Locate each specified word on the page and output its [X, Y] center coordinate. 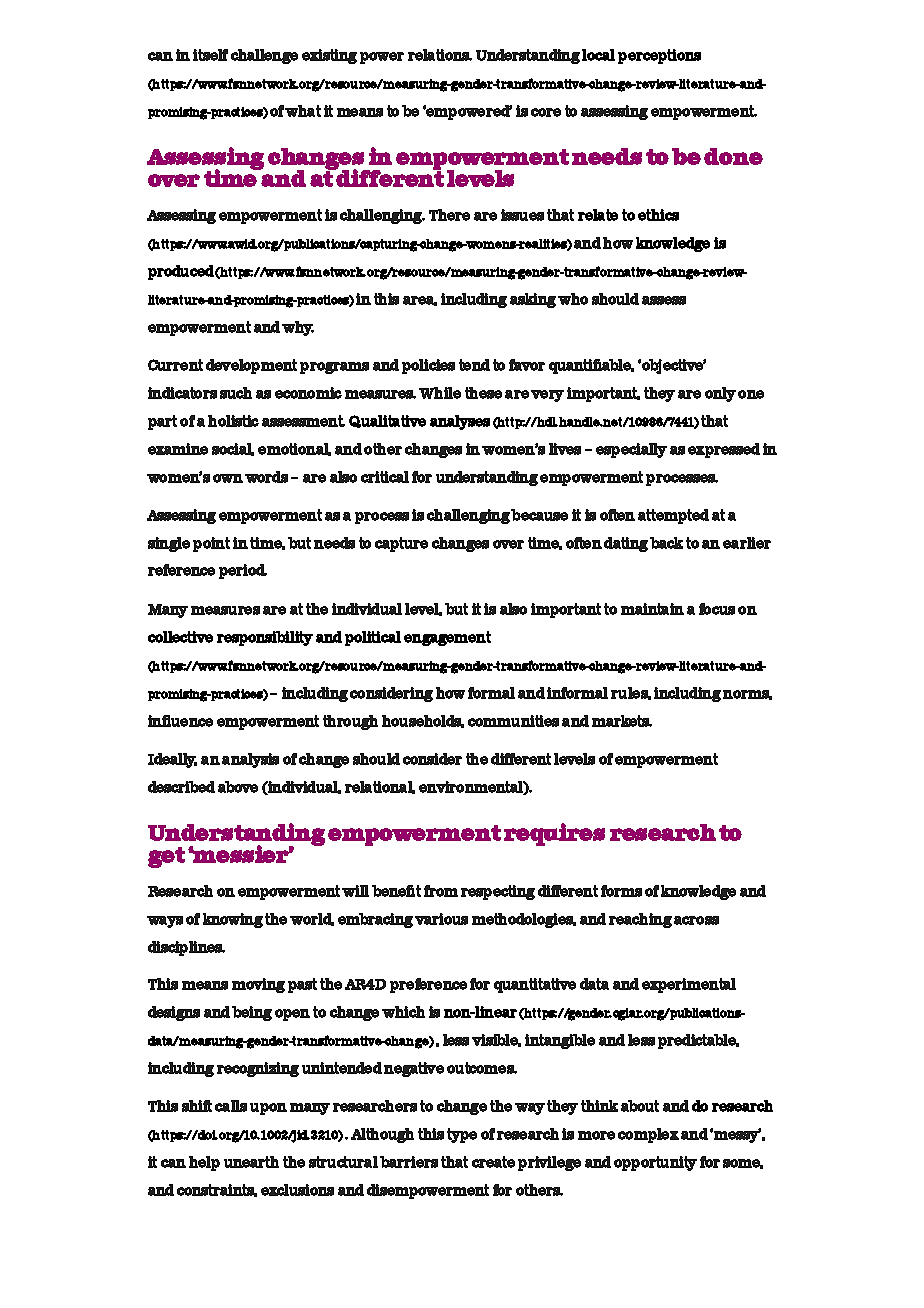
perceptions [659, 56]
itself [210, 55]
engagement [447, 638]
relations [440, 55]
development [251, 366]
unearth [251, 1162]
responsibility [265, 638]
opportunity [655, 1163]
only [720, 394]
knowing [233, 920]
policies [428, 366]
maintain [652, 609]
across [696, 920]
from [441, 891]
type [462, 1135]
